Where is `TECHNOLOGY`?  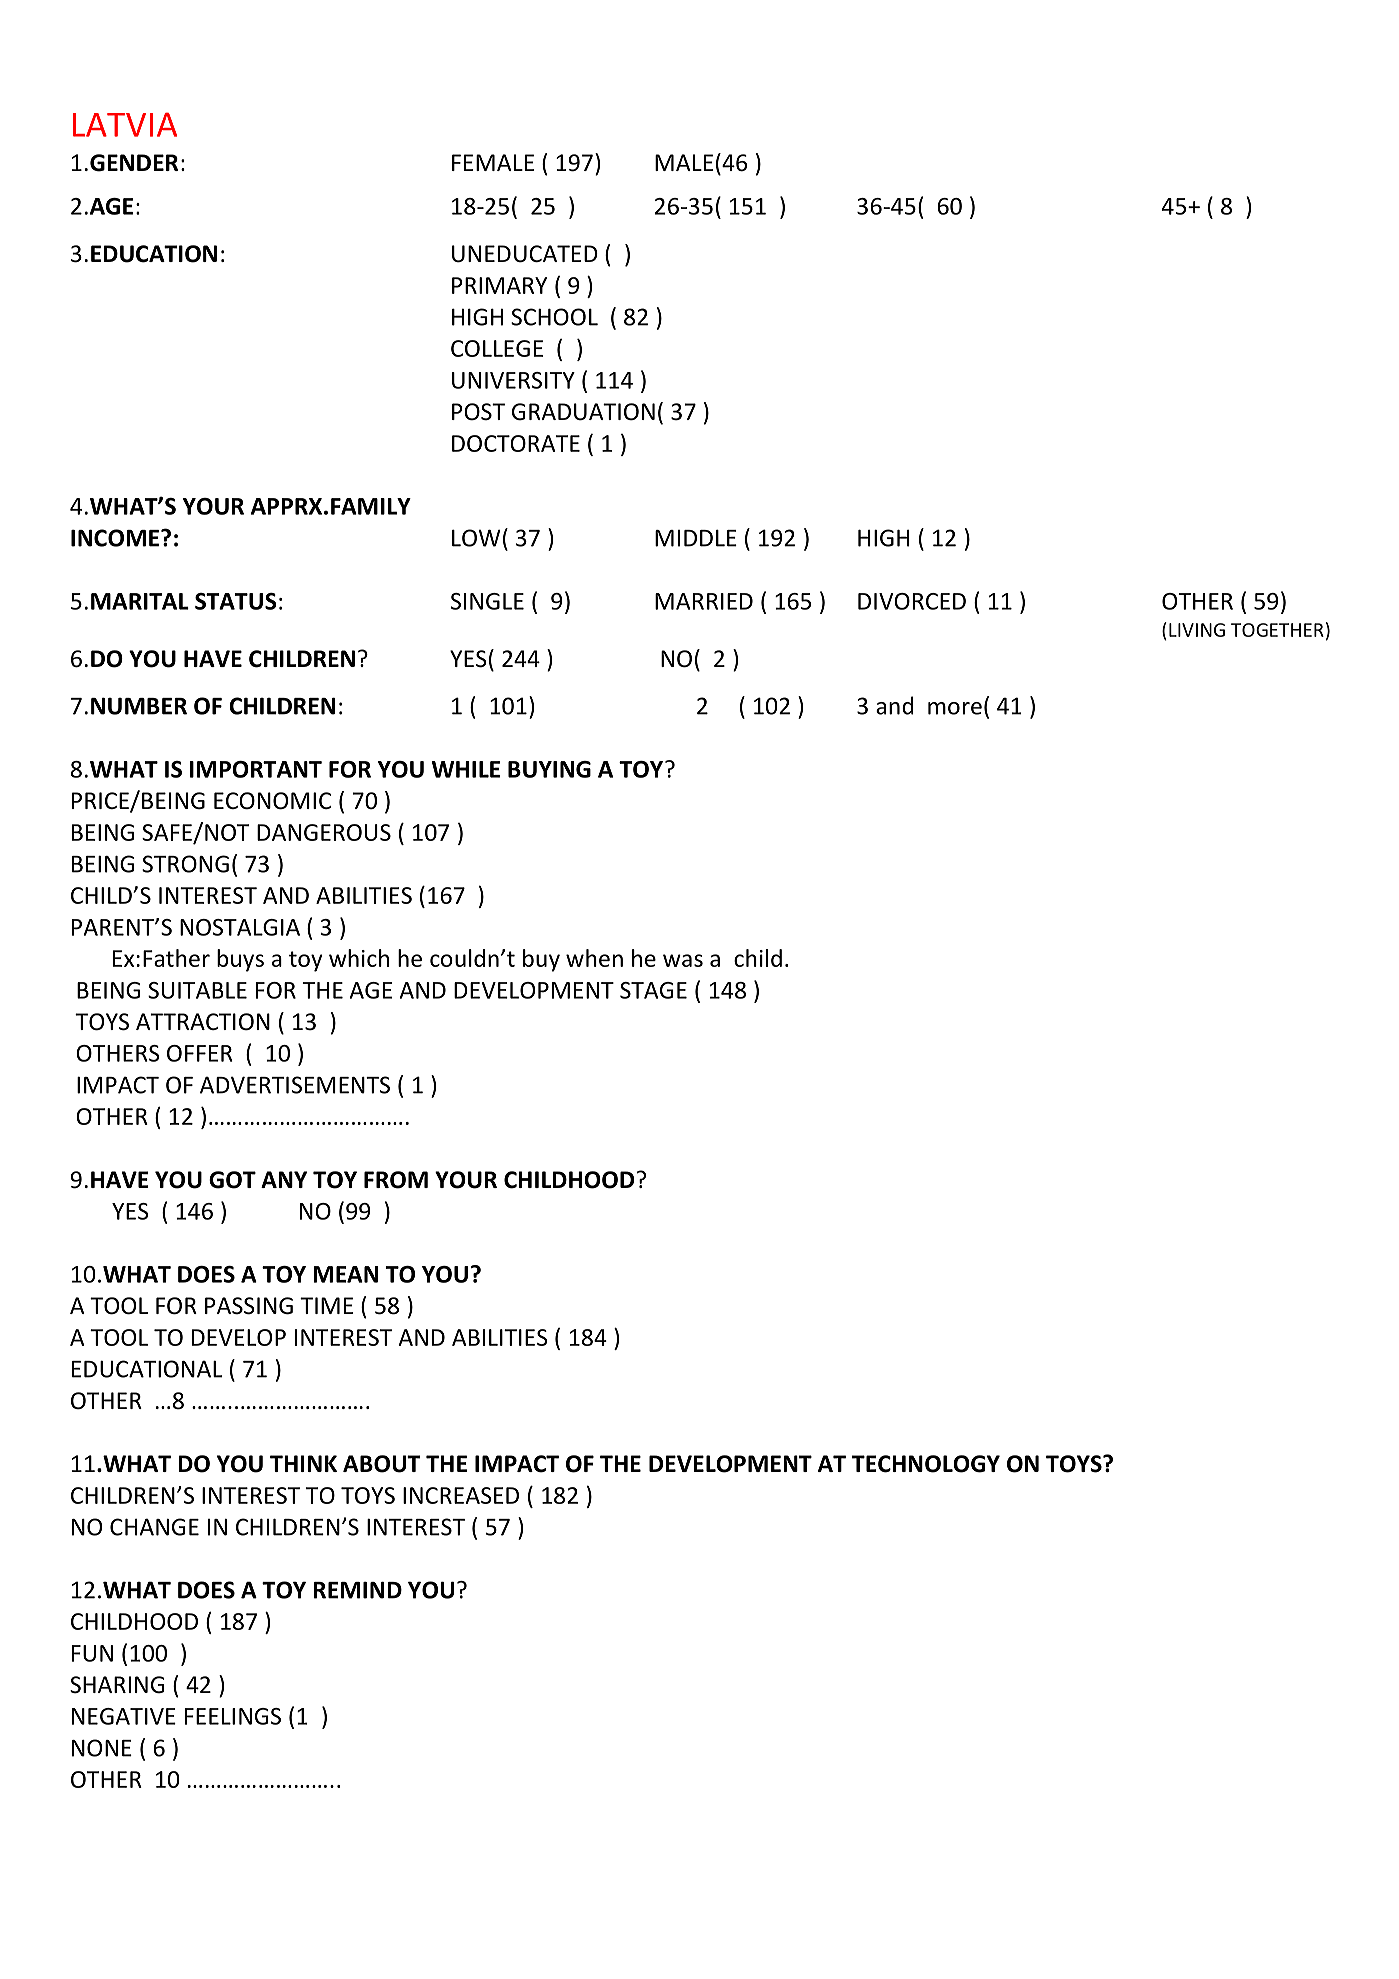 TECHNOLOGY is located at coordinates (926, 1464).
